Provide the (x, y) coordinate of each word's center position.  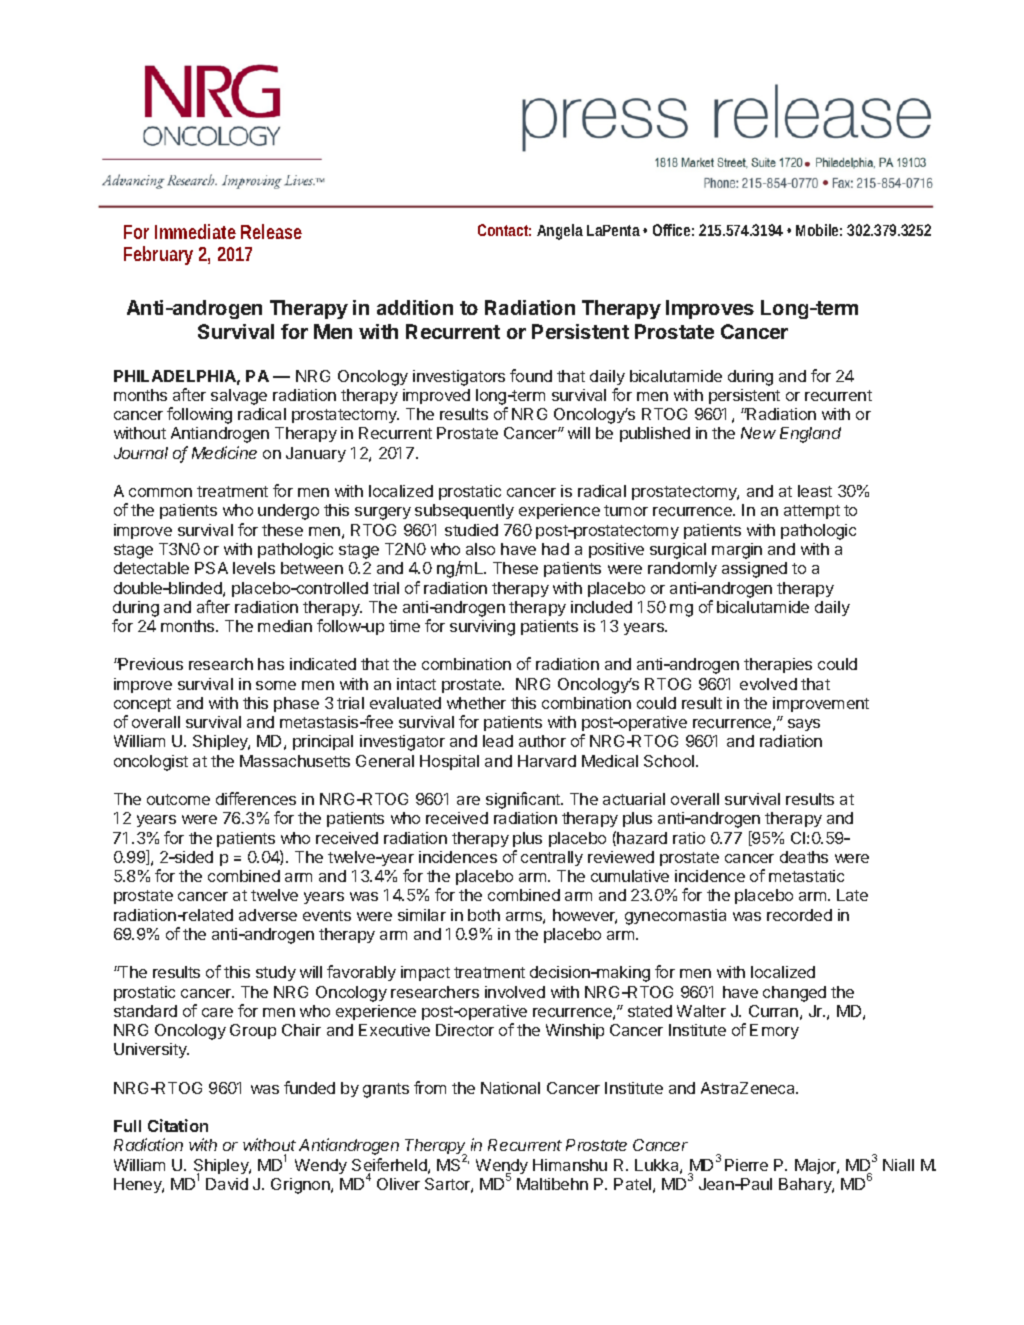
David (227, 1184)
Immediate (195, 231)
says (804, 725)
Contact (504, 230)
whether (476, 703)
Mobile (819, 230)
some (276, 685)
